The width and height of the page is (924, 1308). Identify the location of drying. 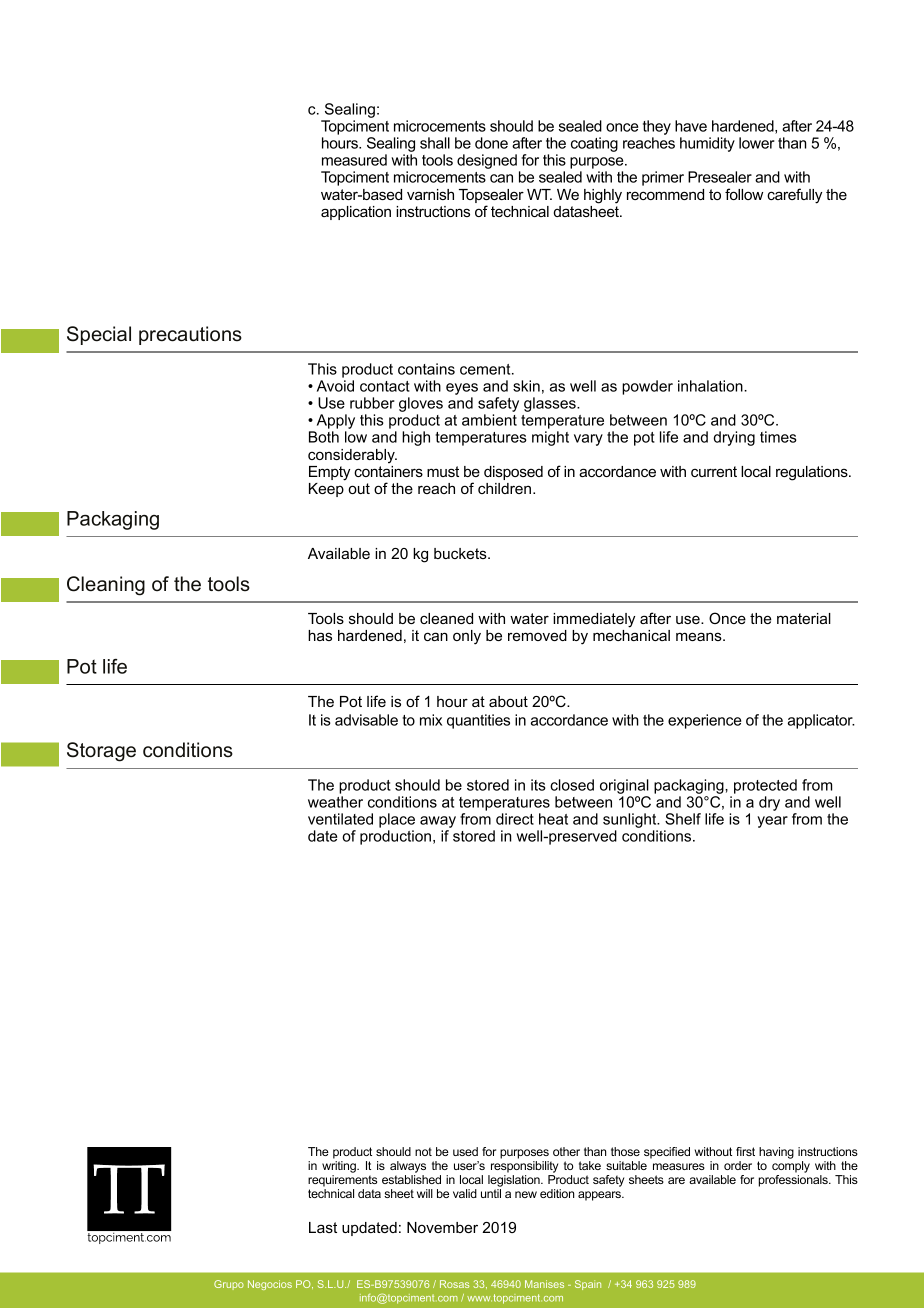
(734, 438).
